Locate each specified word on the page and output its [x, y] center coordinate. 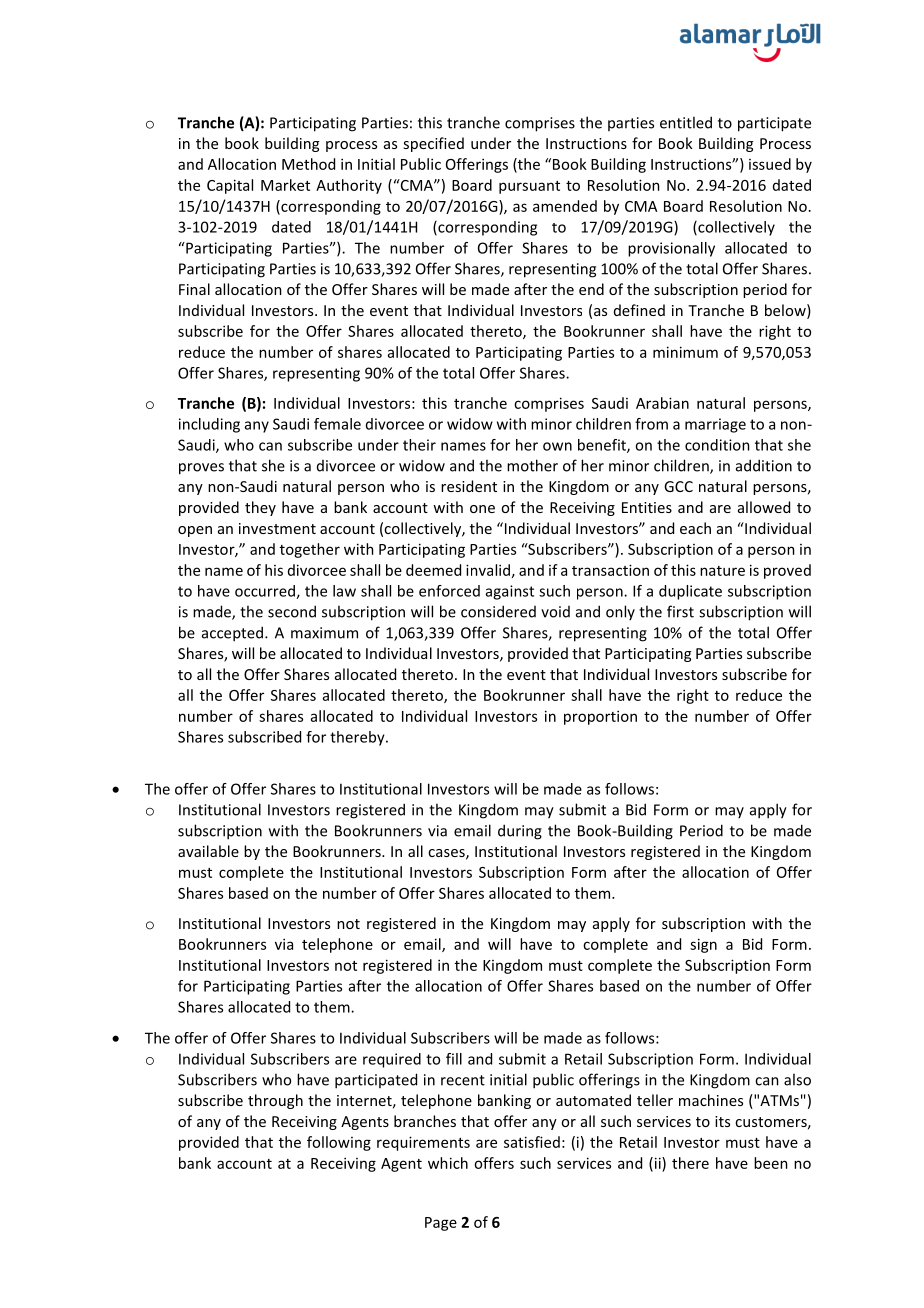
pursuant [529, 187]
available [208, 851]
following [339, 1143]
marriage [715, 425]
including [209, 425]
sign [703, 945]
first [680, 611]
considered [498, 611]
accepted [232, 634]
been [771, 1163]
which [448, 1163]
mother [532, 465]
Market [285, 185]
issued [770, 164]
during [520, 832]
